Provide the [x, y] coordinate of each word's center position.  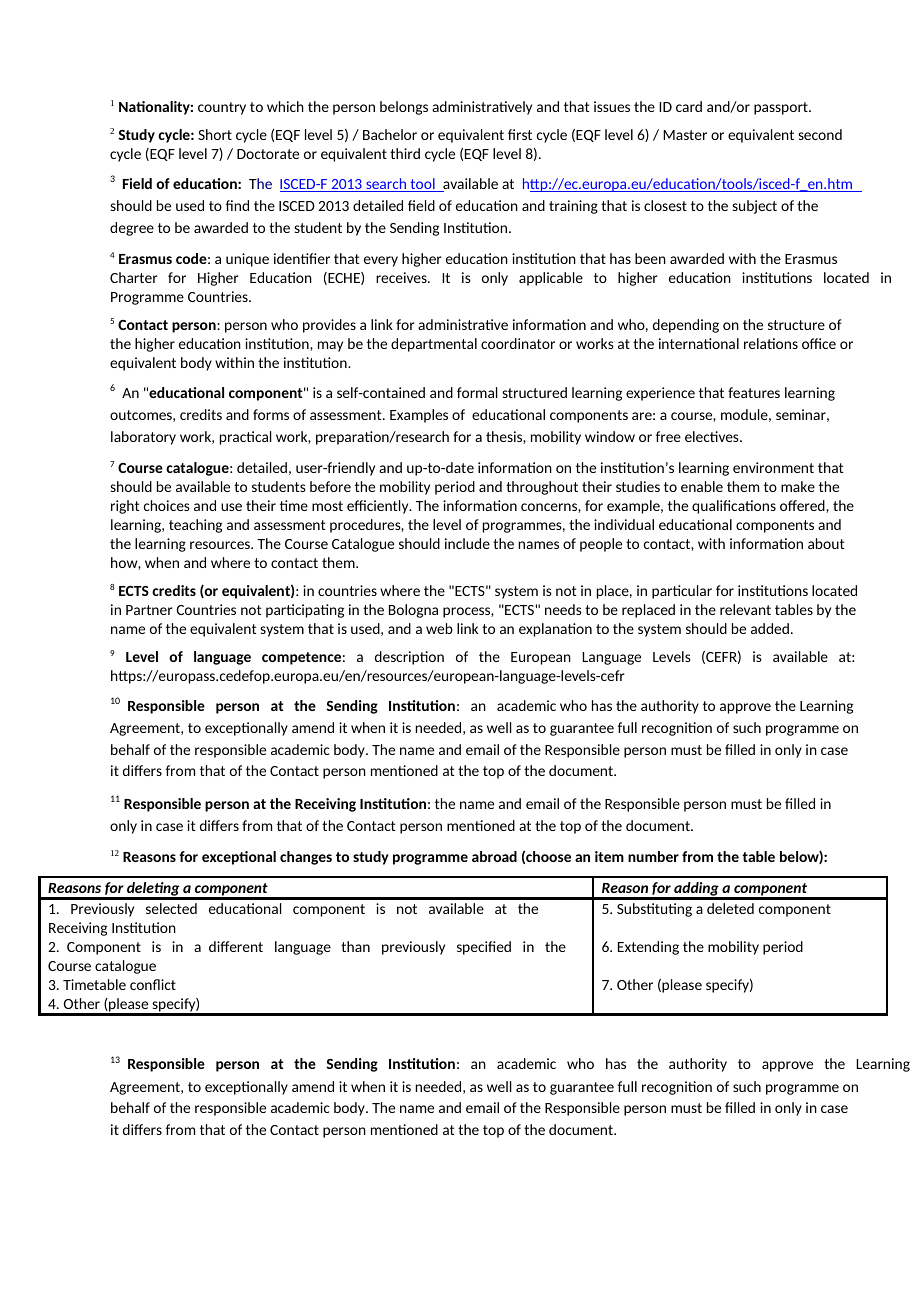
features [754, 392]
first [520, 134]
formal [477, 392]
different [236, 946]
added [770, 628]
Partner [149, 610]
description [409, 658]
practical [246, 438]
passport [782, 108]
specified [484, 948]
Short [215, 134]
